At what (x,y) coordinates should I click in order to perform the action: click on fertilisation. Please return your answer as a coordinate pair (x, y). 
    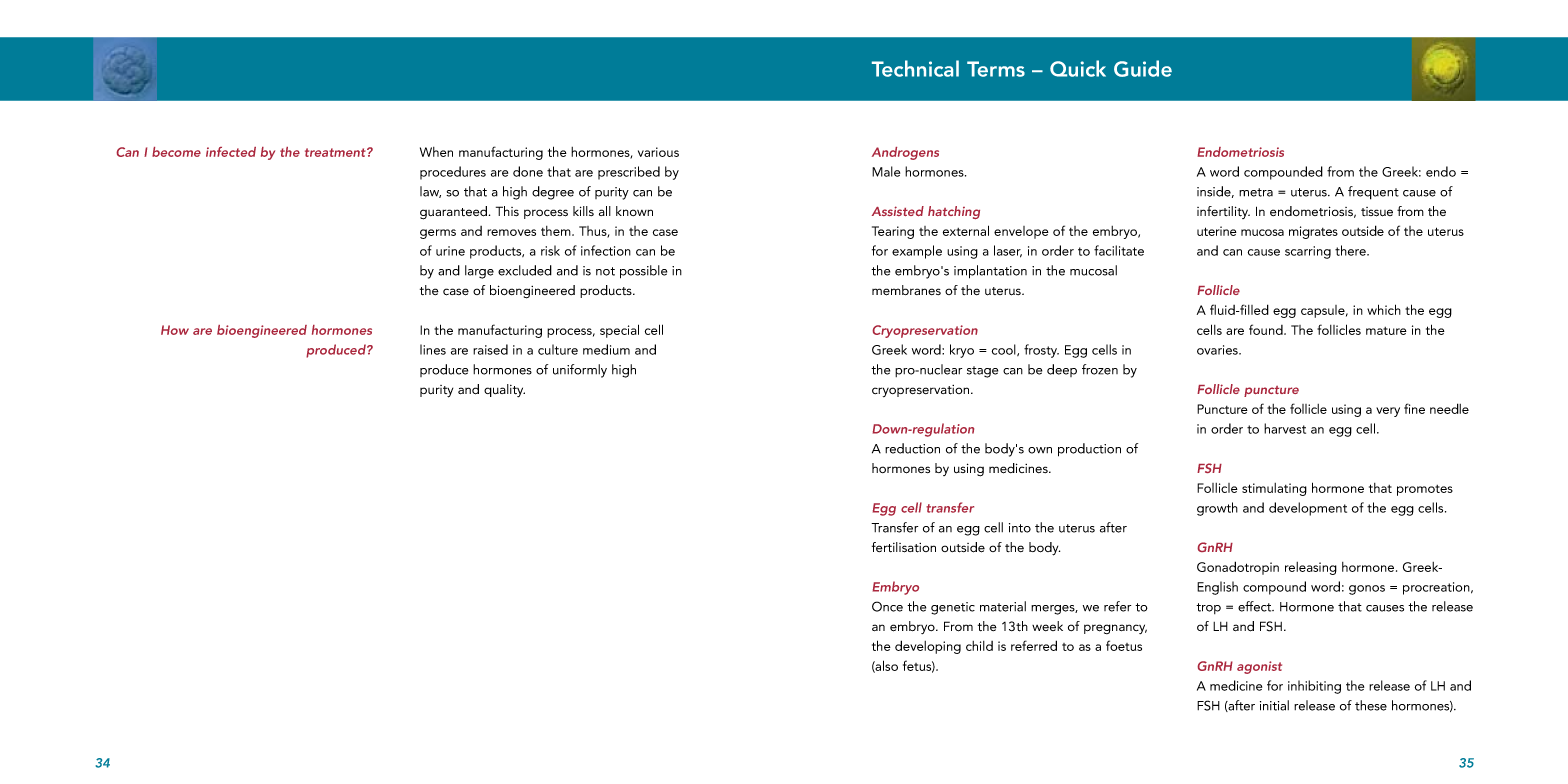
    Looking at the image, I should click on (904, 547).
